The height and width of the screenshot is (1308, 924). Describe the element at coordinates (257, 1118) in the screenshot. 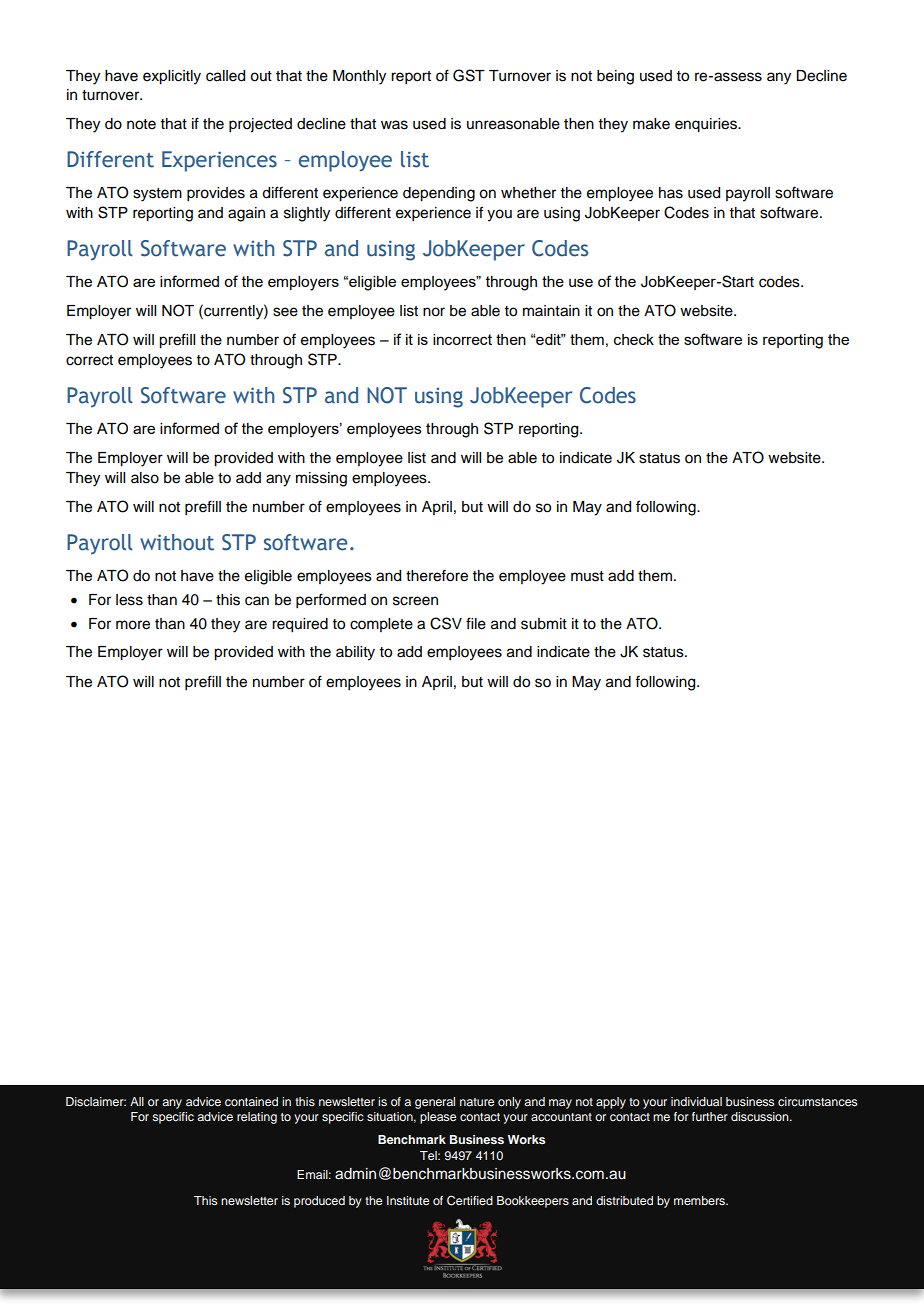

I see `relating` at that location.
